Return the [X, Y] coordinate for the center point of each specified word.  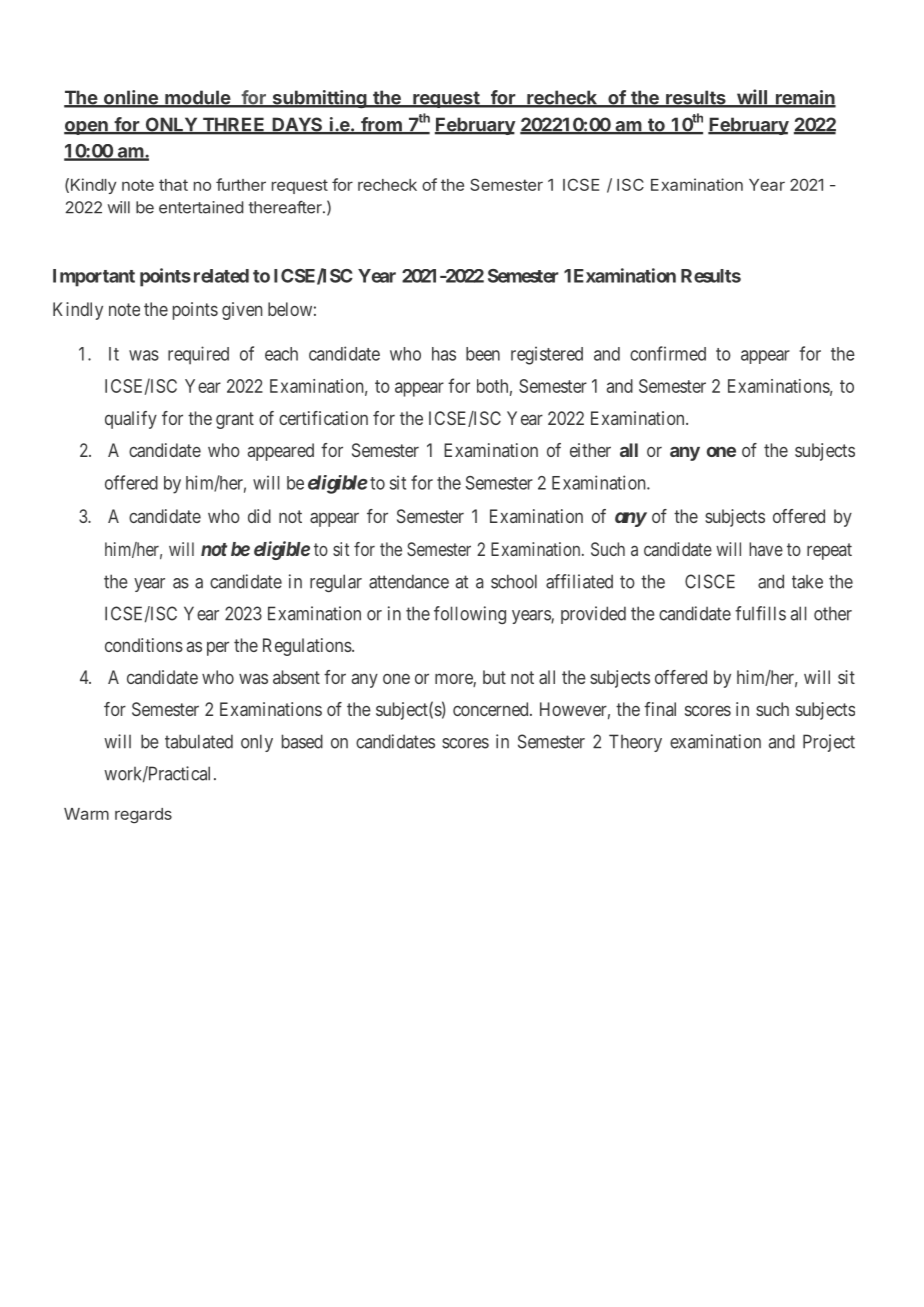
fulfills [760, 613]
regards [143, 816]
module [197, 98]
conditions [144, 645]
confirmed [668, 353]
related [221, 276]
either [590, 450]
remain [804, 98]
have [766, 549]
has [444, 354]
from [381, 125]
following [470, 615]
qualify [131, 420]
